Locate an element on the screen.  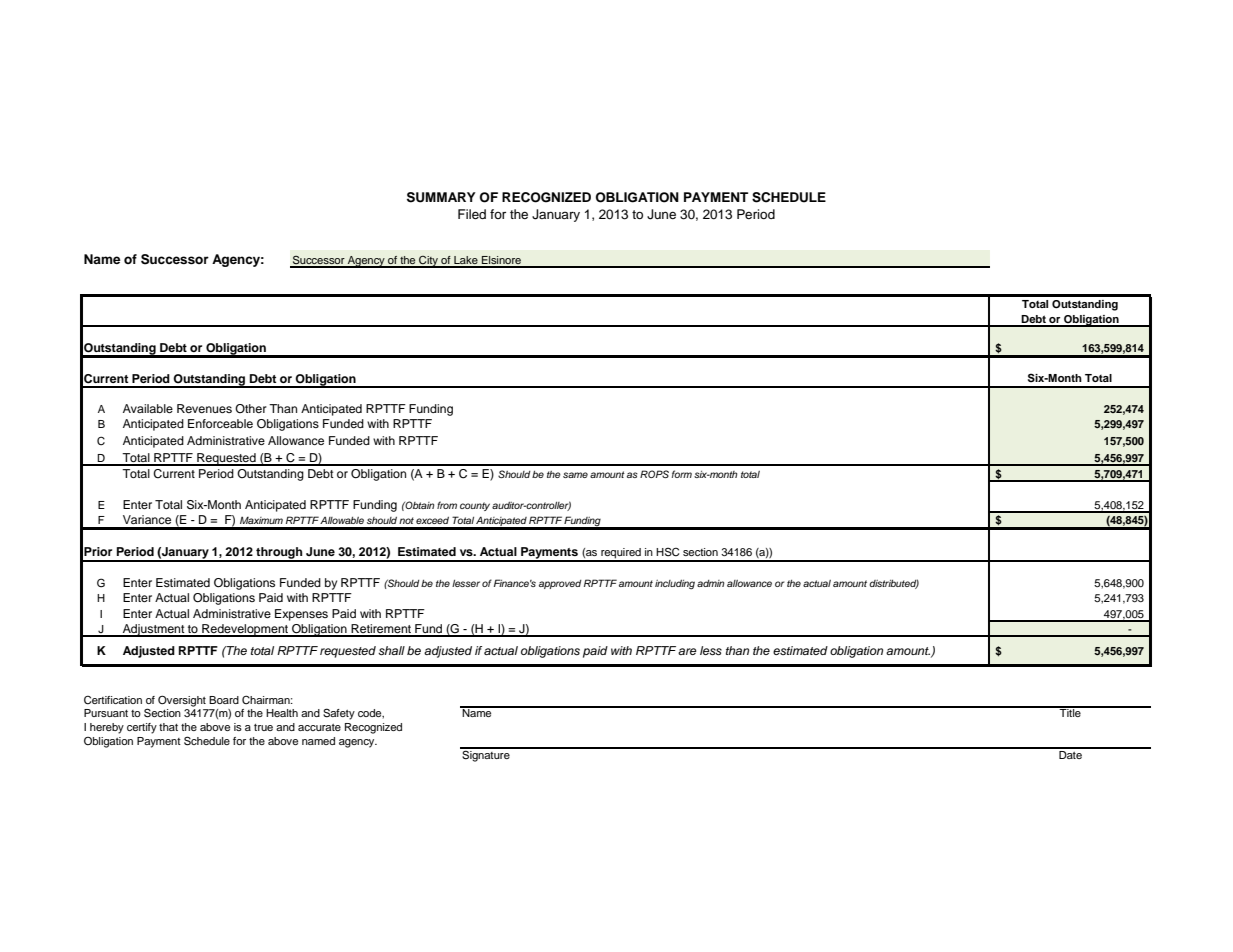
SUMMARY is located at coordinates (441, 197).
